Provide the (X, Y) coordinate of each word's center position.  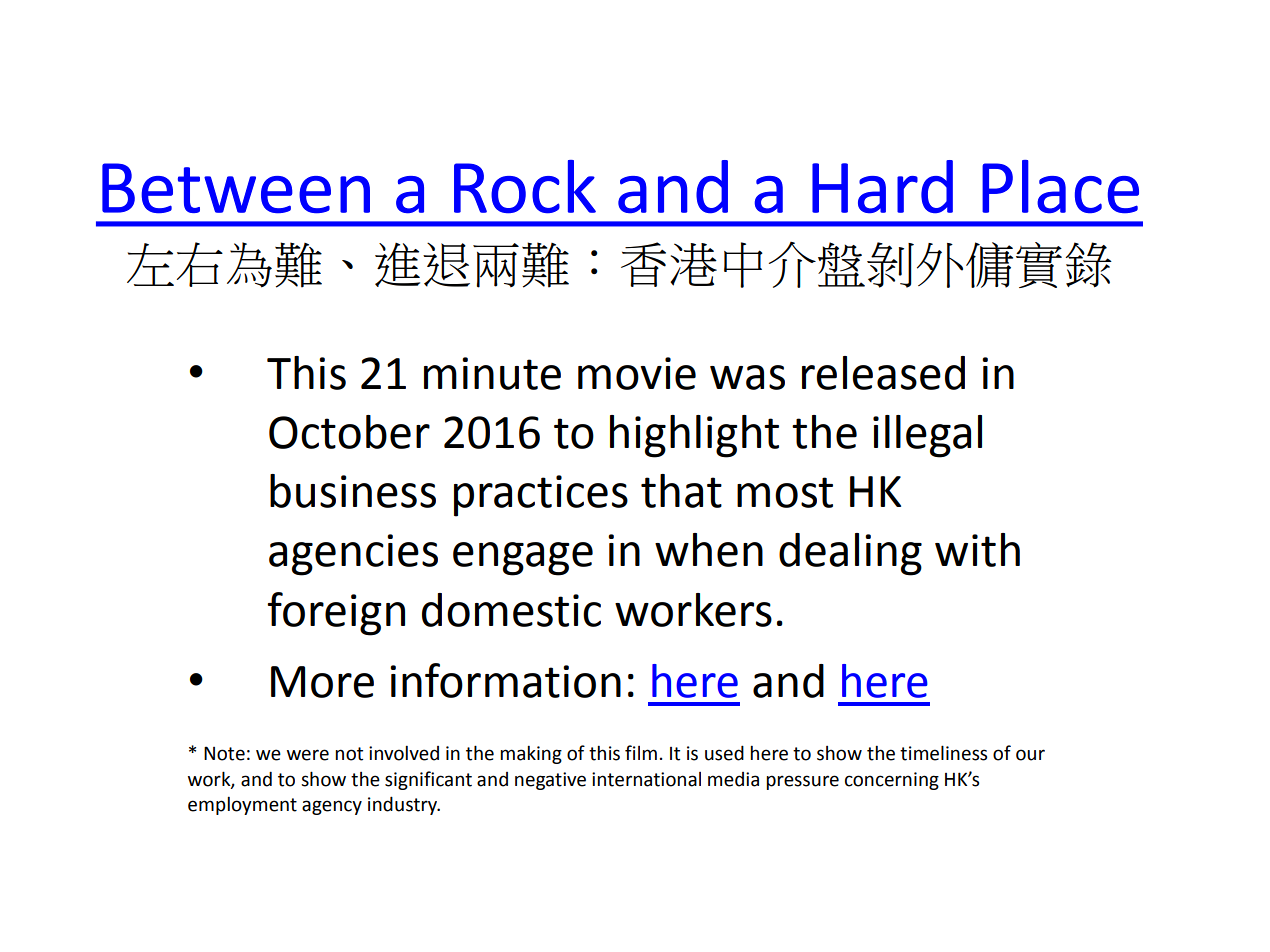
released (883, 373)
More (322, 682)
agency (332, 807)
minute (492, 373)
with (977, 550)
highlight (694, 436)
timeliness (943, 753)
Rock (525, 187)
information (505, 680)
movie (637, 373)
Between (236, 188)
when (709, 550)
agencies (353, 555)
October (349, 432)
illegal (927, 436)
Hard (882, 187)
